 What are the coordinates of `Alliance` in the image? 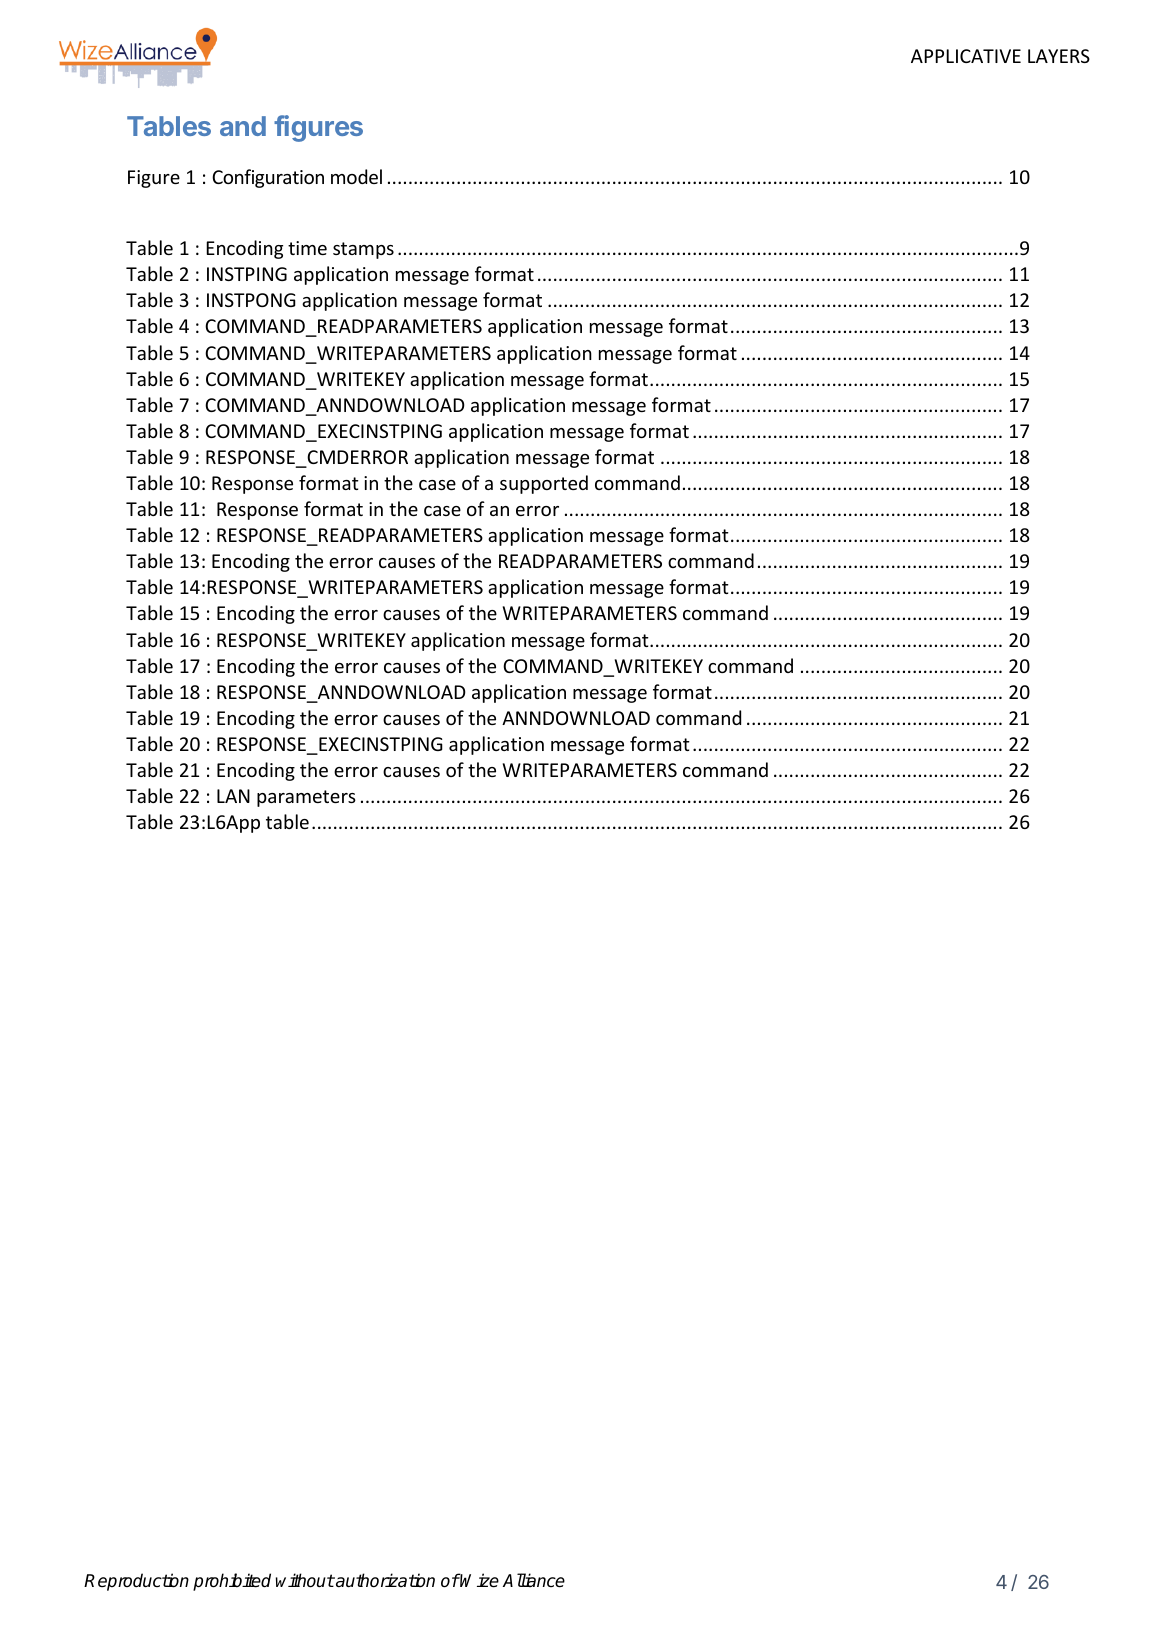 It's located at (534, 1580).
